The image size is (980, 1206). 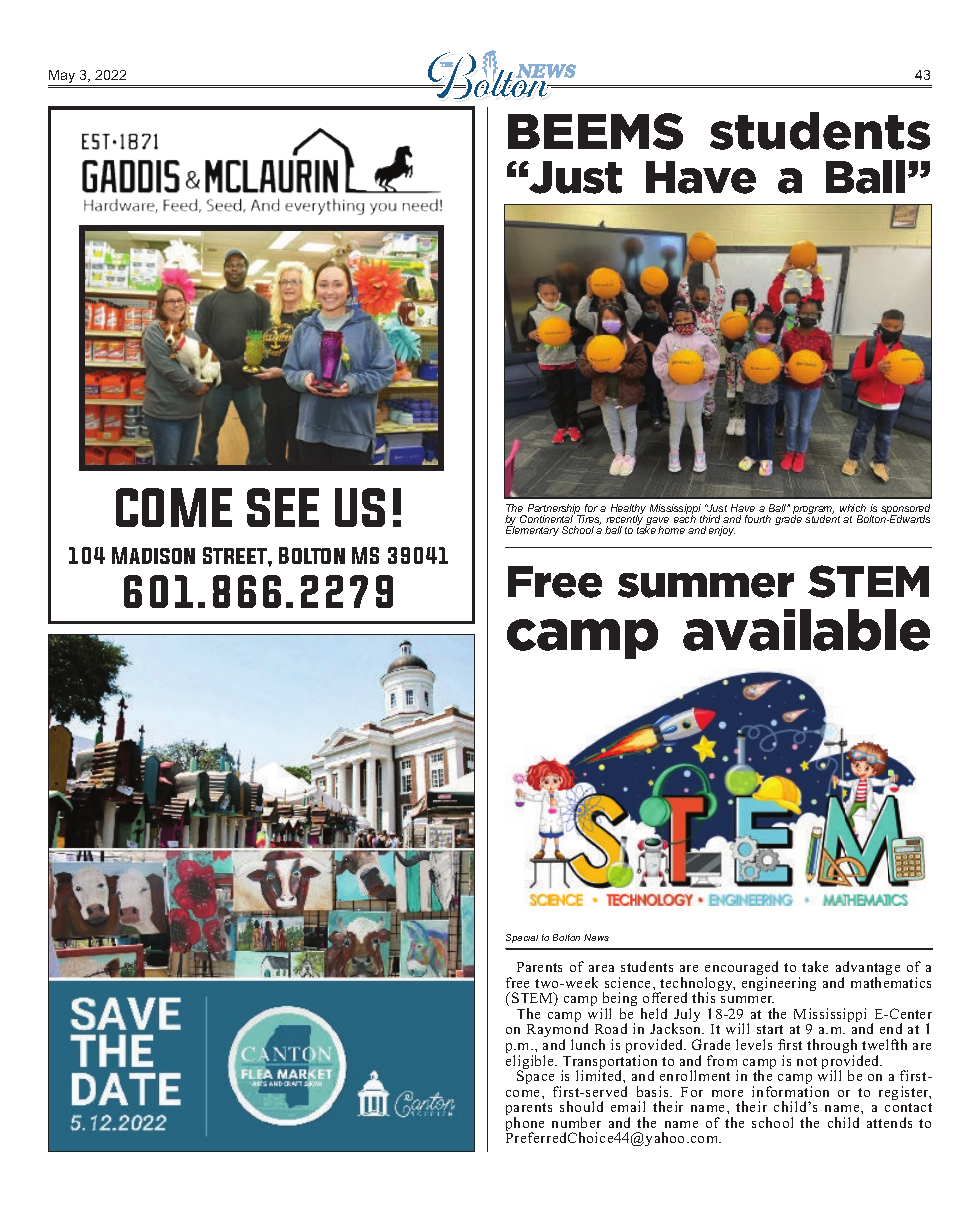 I want to click on Space, so click(x=537, y=1078).
